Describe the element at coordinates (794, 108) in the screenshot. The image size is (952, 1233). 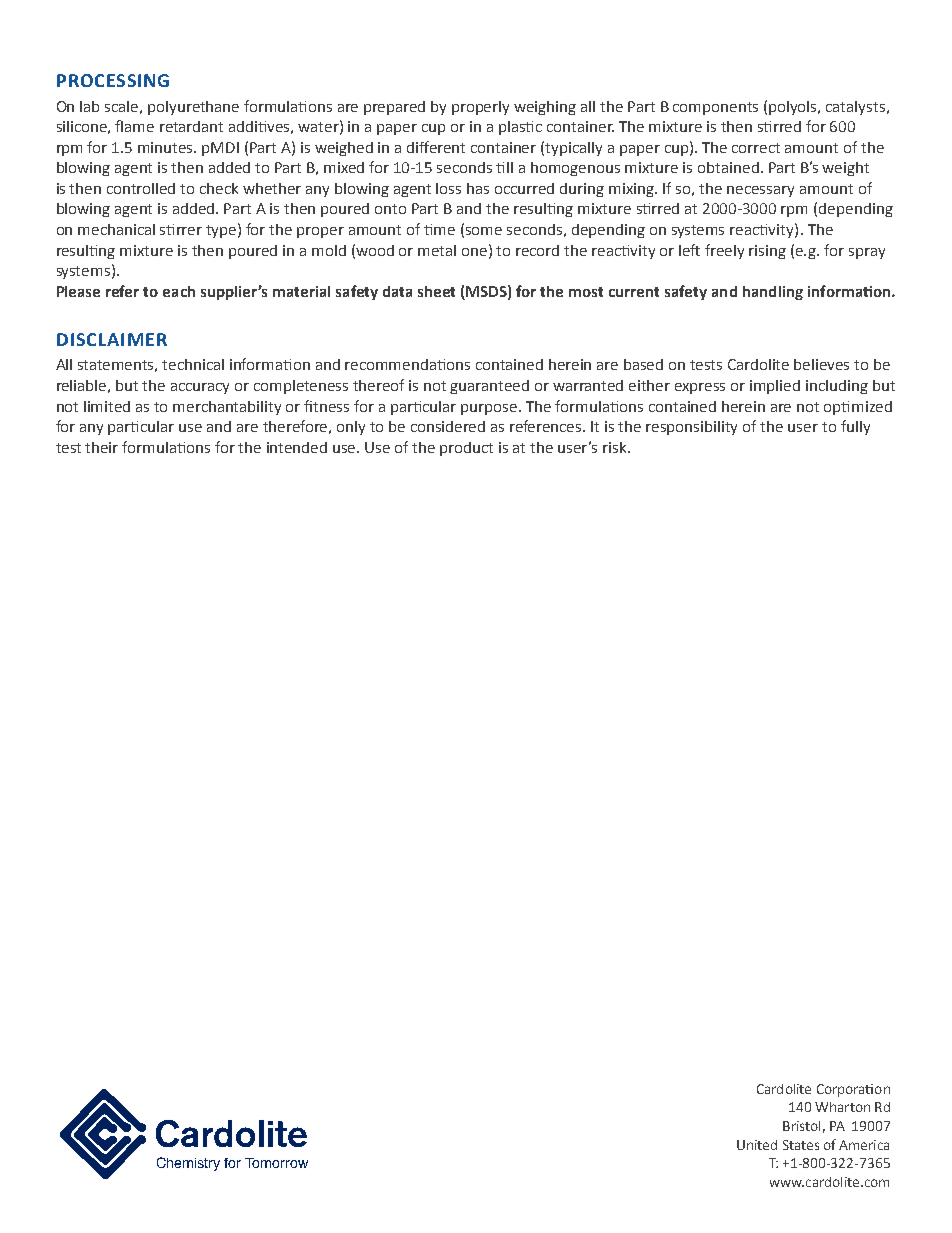
I see `polyols` at that location.
